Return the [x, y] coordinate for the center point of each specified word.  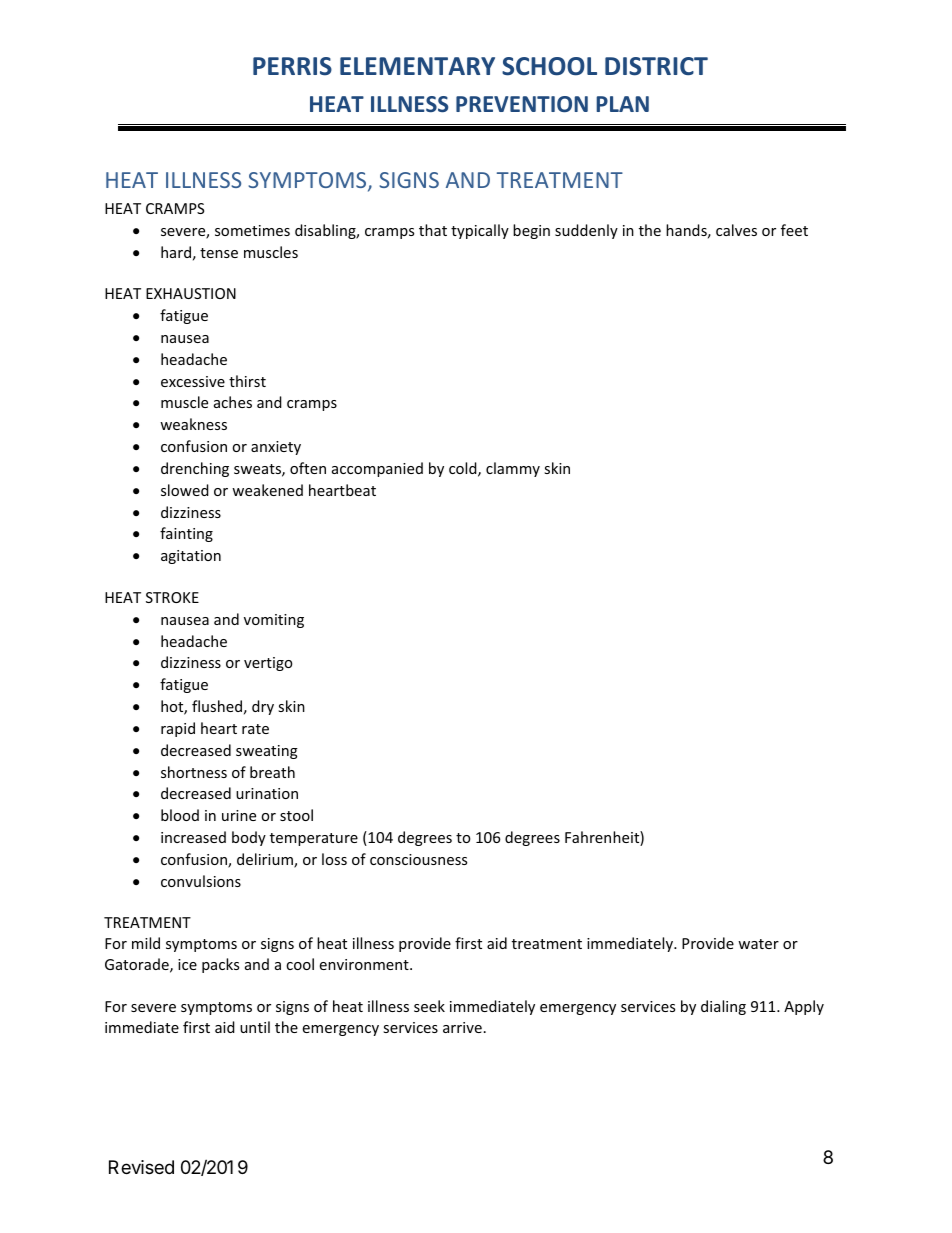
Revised [141, 1167]
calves [736, 230]
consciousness [418, 859]
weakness [193, 424]
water [758, 944]
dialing [723, 1007]
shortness [194, 772]
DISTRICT [656, 66]
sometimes [252, 230]
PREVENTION [522, 104]
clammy [513, 469]
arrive [462, 1027]
